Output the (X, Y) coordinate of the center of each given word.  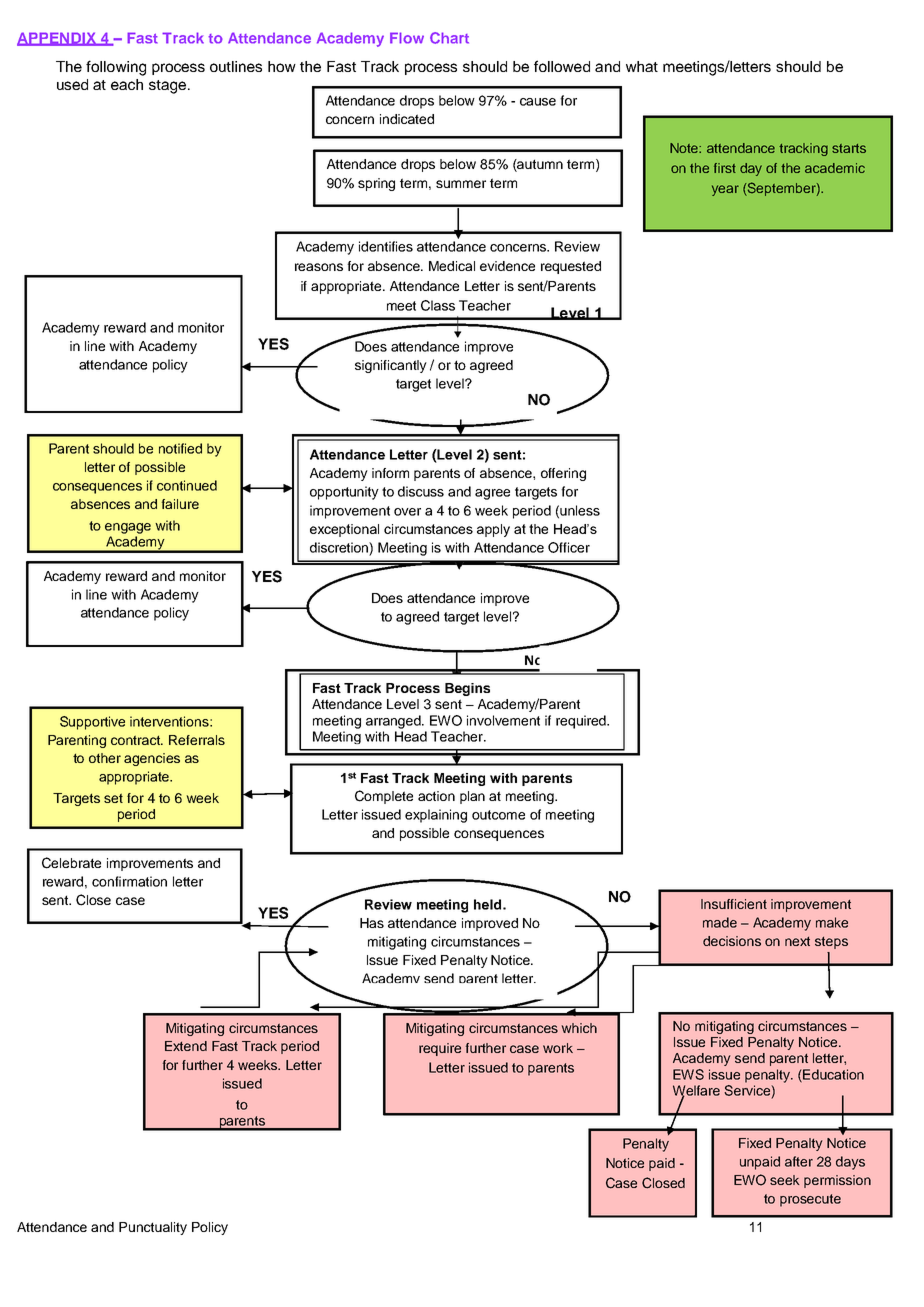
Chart (449, 38)
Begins (467, 689)
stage (169, 87)
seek (785, 1180)
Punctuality (153, 1228)
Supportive (92, 723)
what (642, 66)
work (558, 1048)
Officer (569, 547)
